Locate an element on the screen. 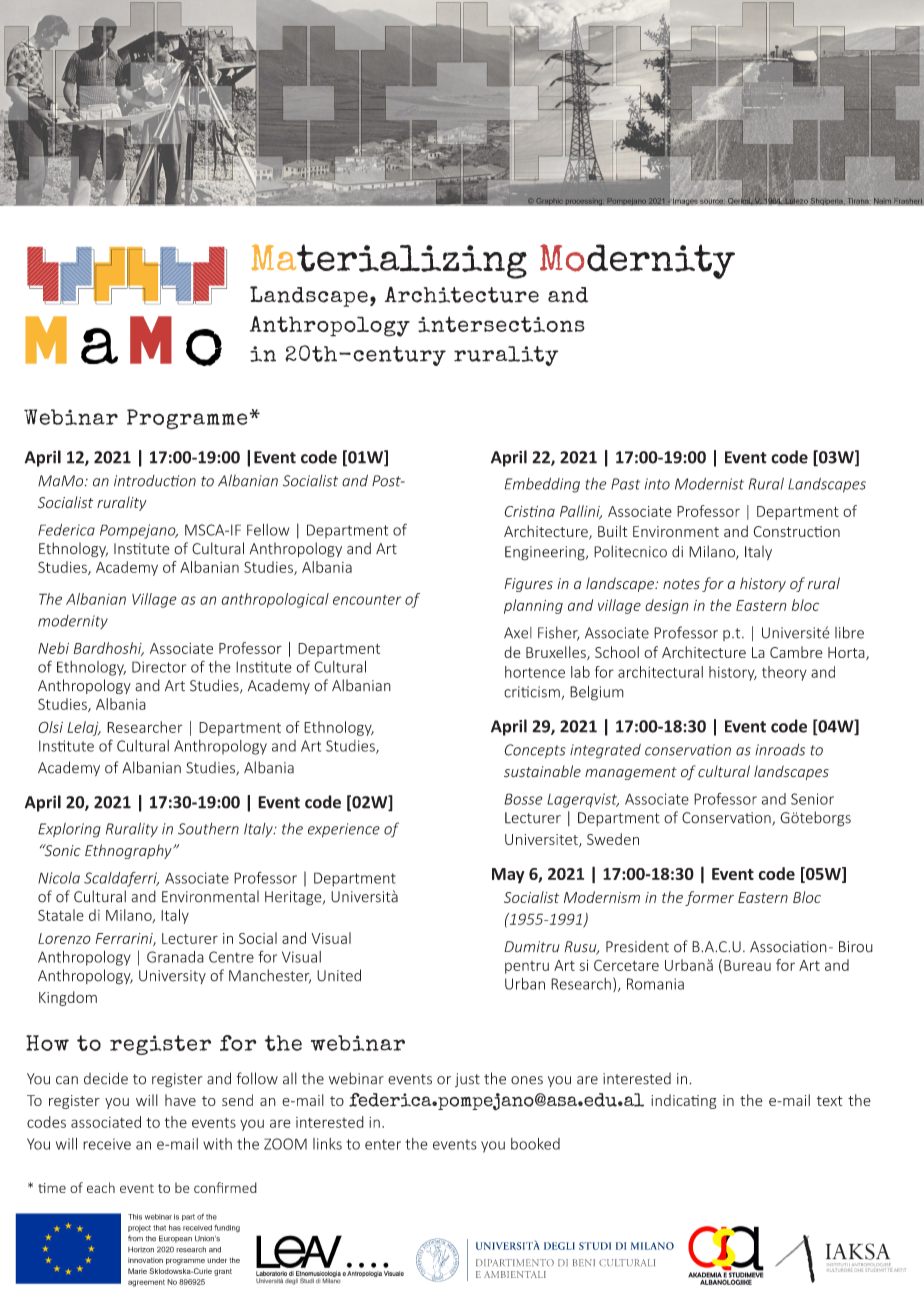 This screenshot has height=1308, width=924. innovation is located at coordinates (145, 1260).
